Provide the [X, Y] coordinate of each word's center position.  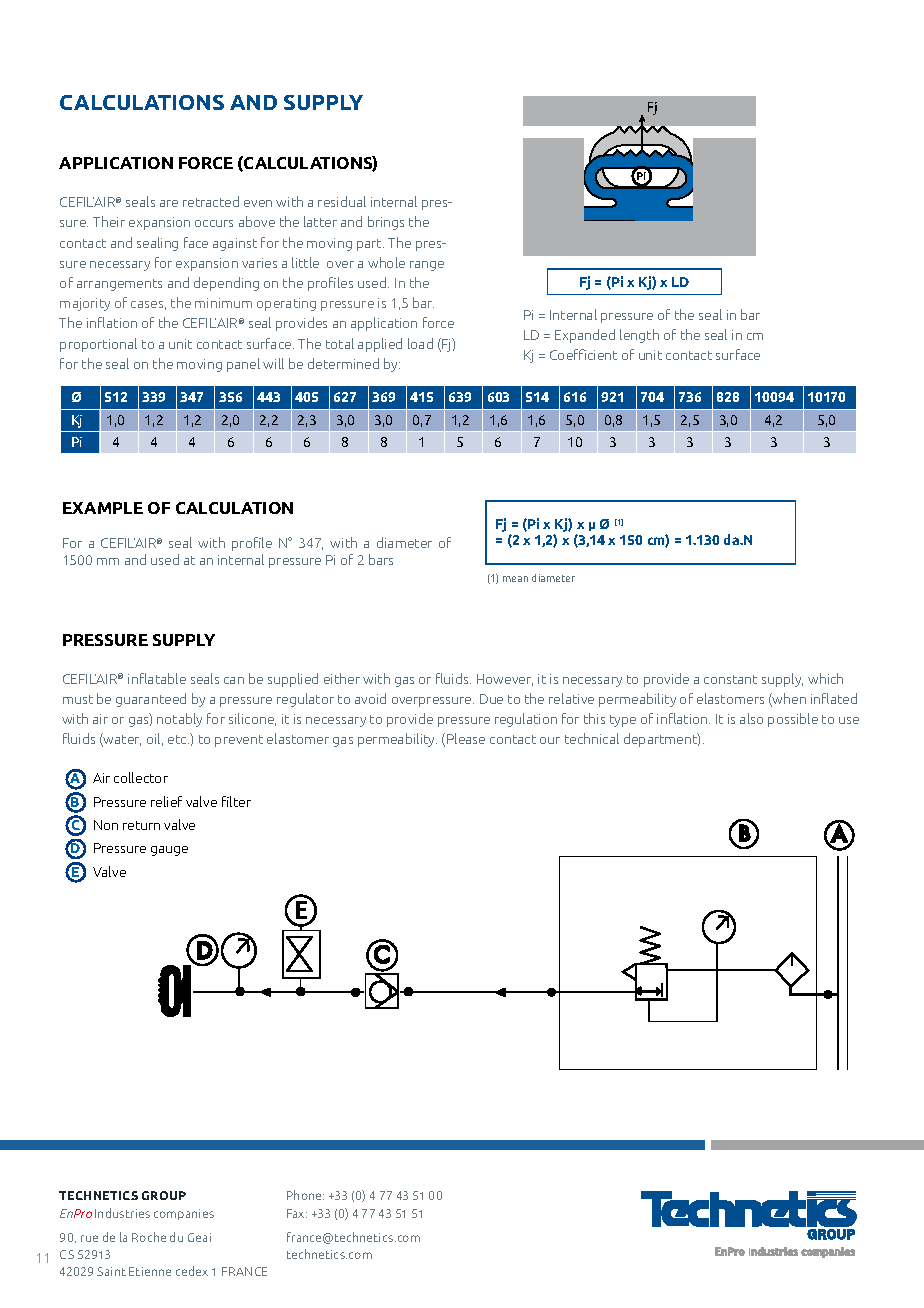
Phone [305, 1195]
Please [466, 738]
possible [793, 720]
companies [184, 1214]
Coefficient [583, 354]
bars [381, 559]
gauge [169, 851]
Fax [297, 1213]
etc [178, 739]
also [751, 718]
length [639, 336]
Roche [149, 1237]
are [169, 203]
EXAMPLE [103, 508]
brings [386, 223]
